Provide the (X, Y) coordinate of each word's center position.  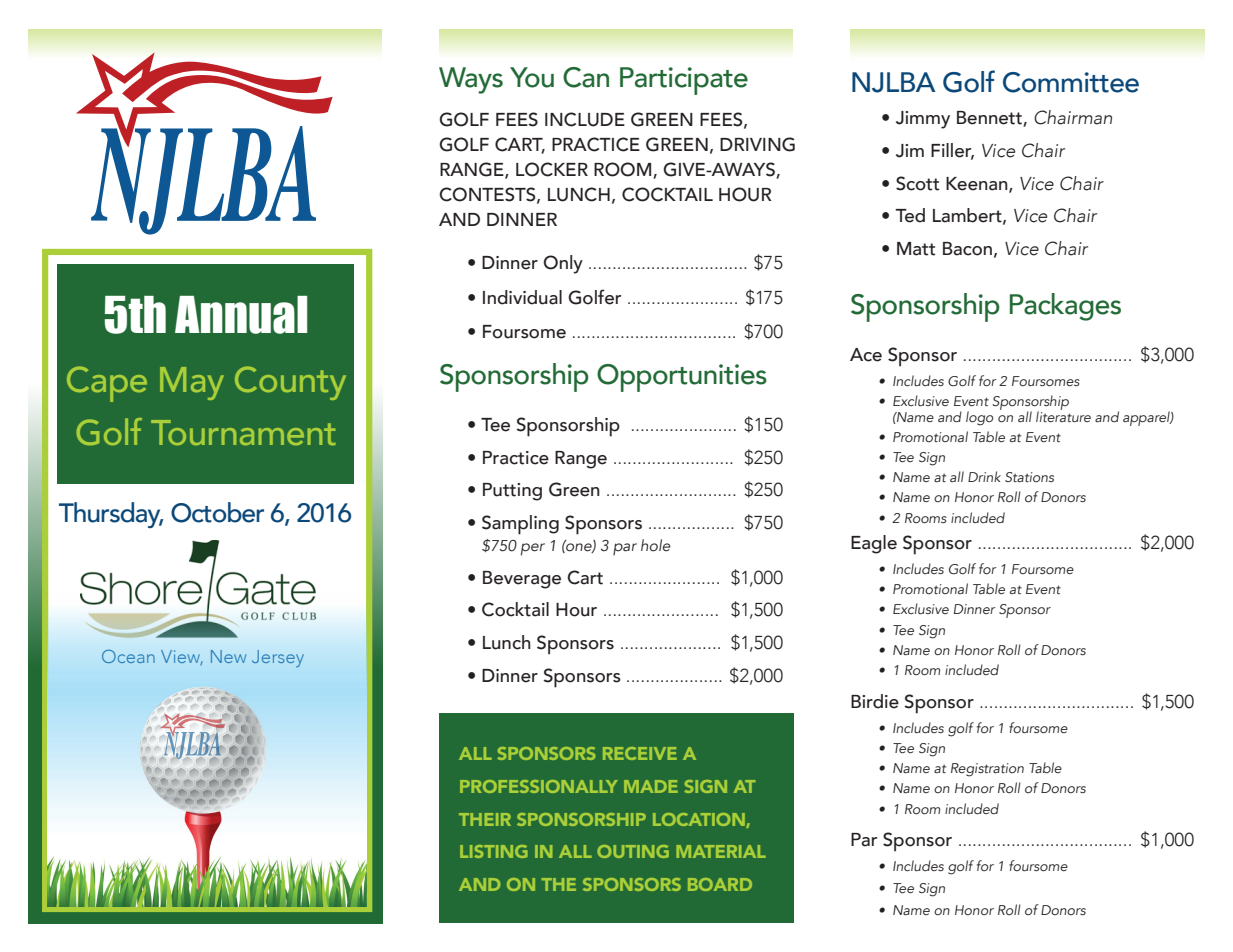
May (192, 383)
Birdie (875, 701)
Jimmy (923, 120)
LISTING (494, 851)
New (228, 656)
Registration (987, 770)
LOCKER (552, 169)
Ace (866, 355)
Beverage (522, 580)
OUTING (633, 851)
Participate (684, 81)
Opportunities (682, 378)
